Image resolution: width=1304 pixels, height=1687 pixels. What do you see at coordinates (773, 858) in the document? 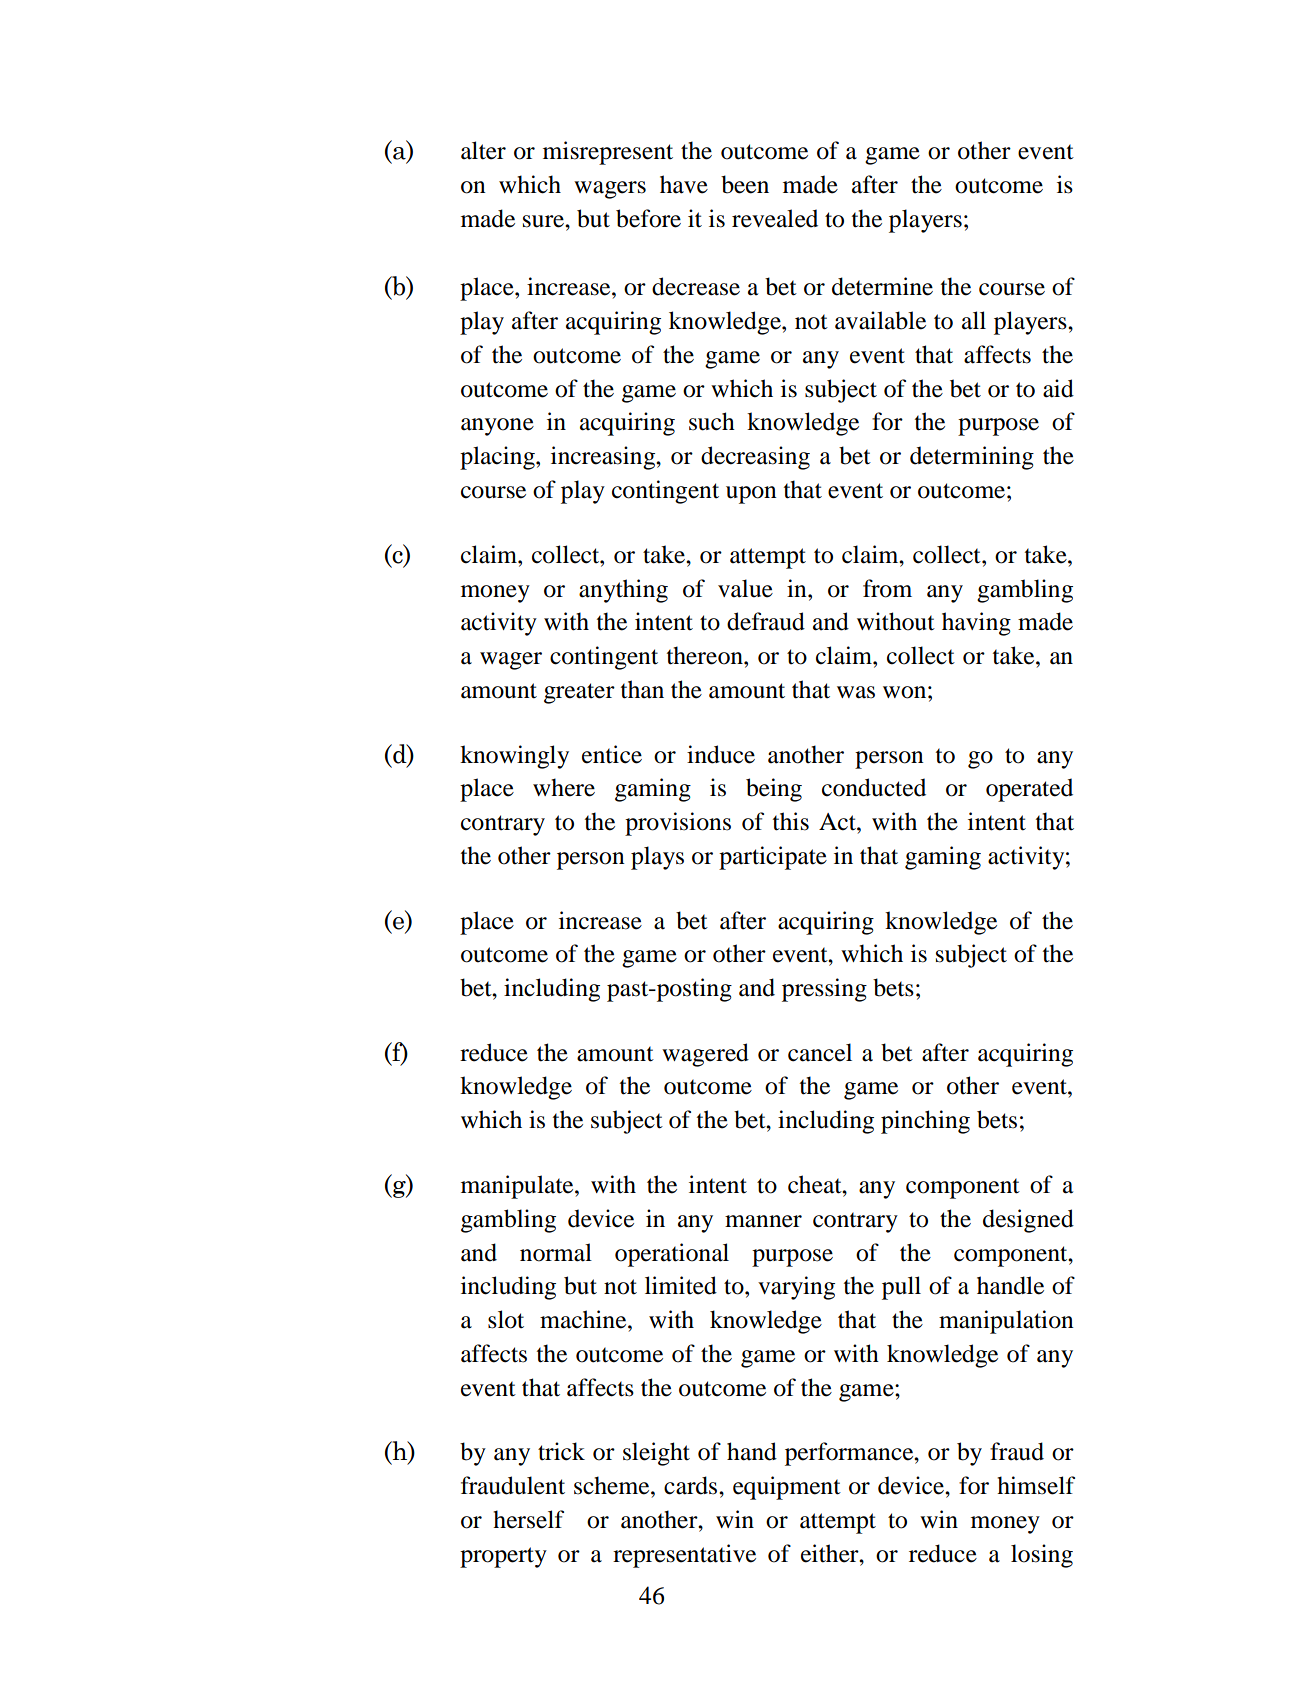
I see `participate` at bounding box center [773, 858].
